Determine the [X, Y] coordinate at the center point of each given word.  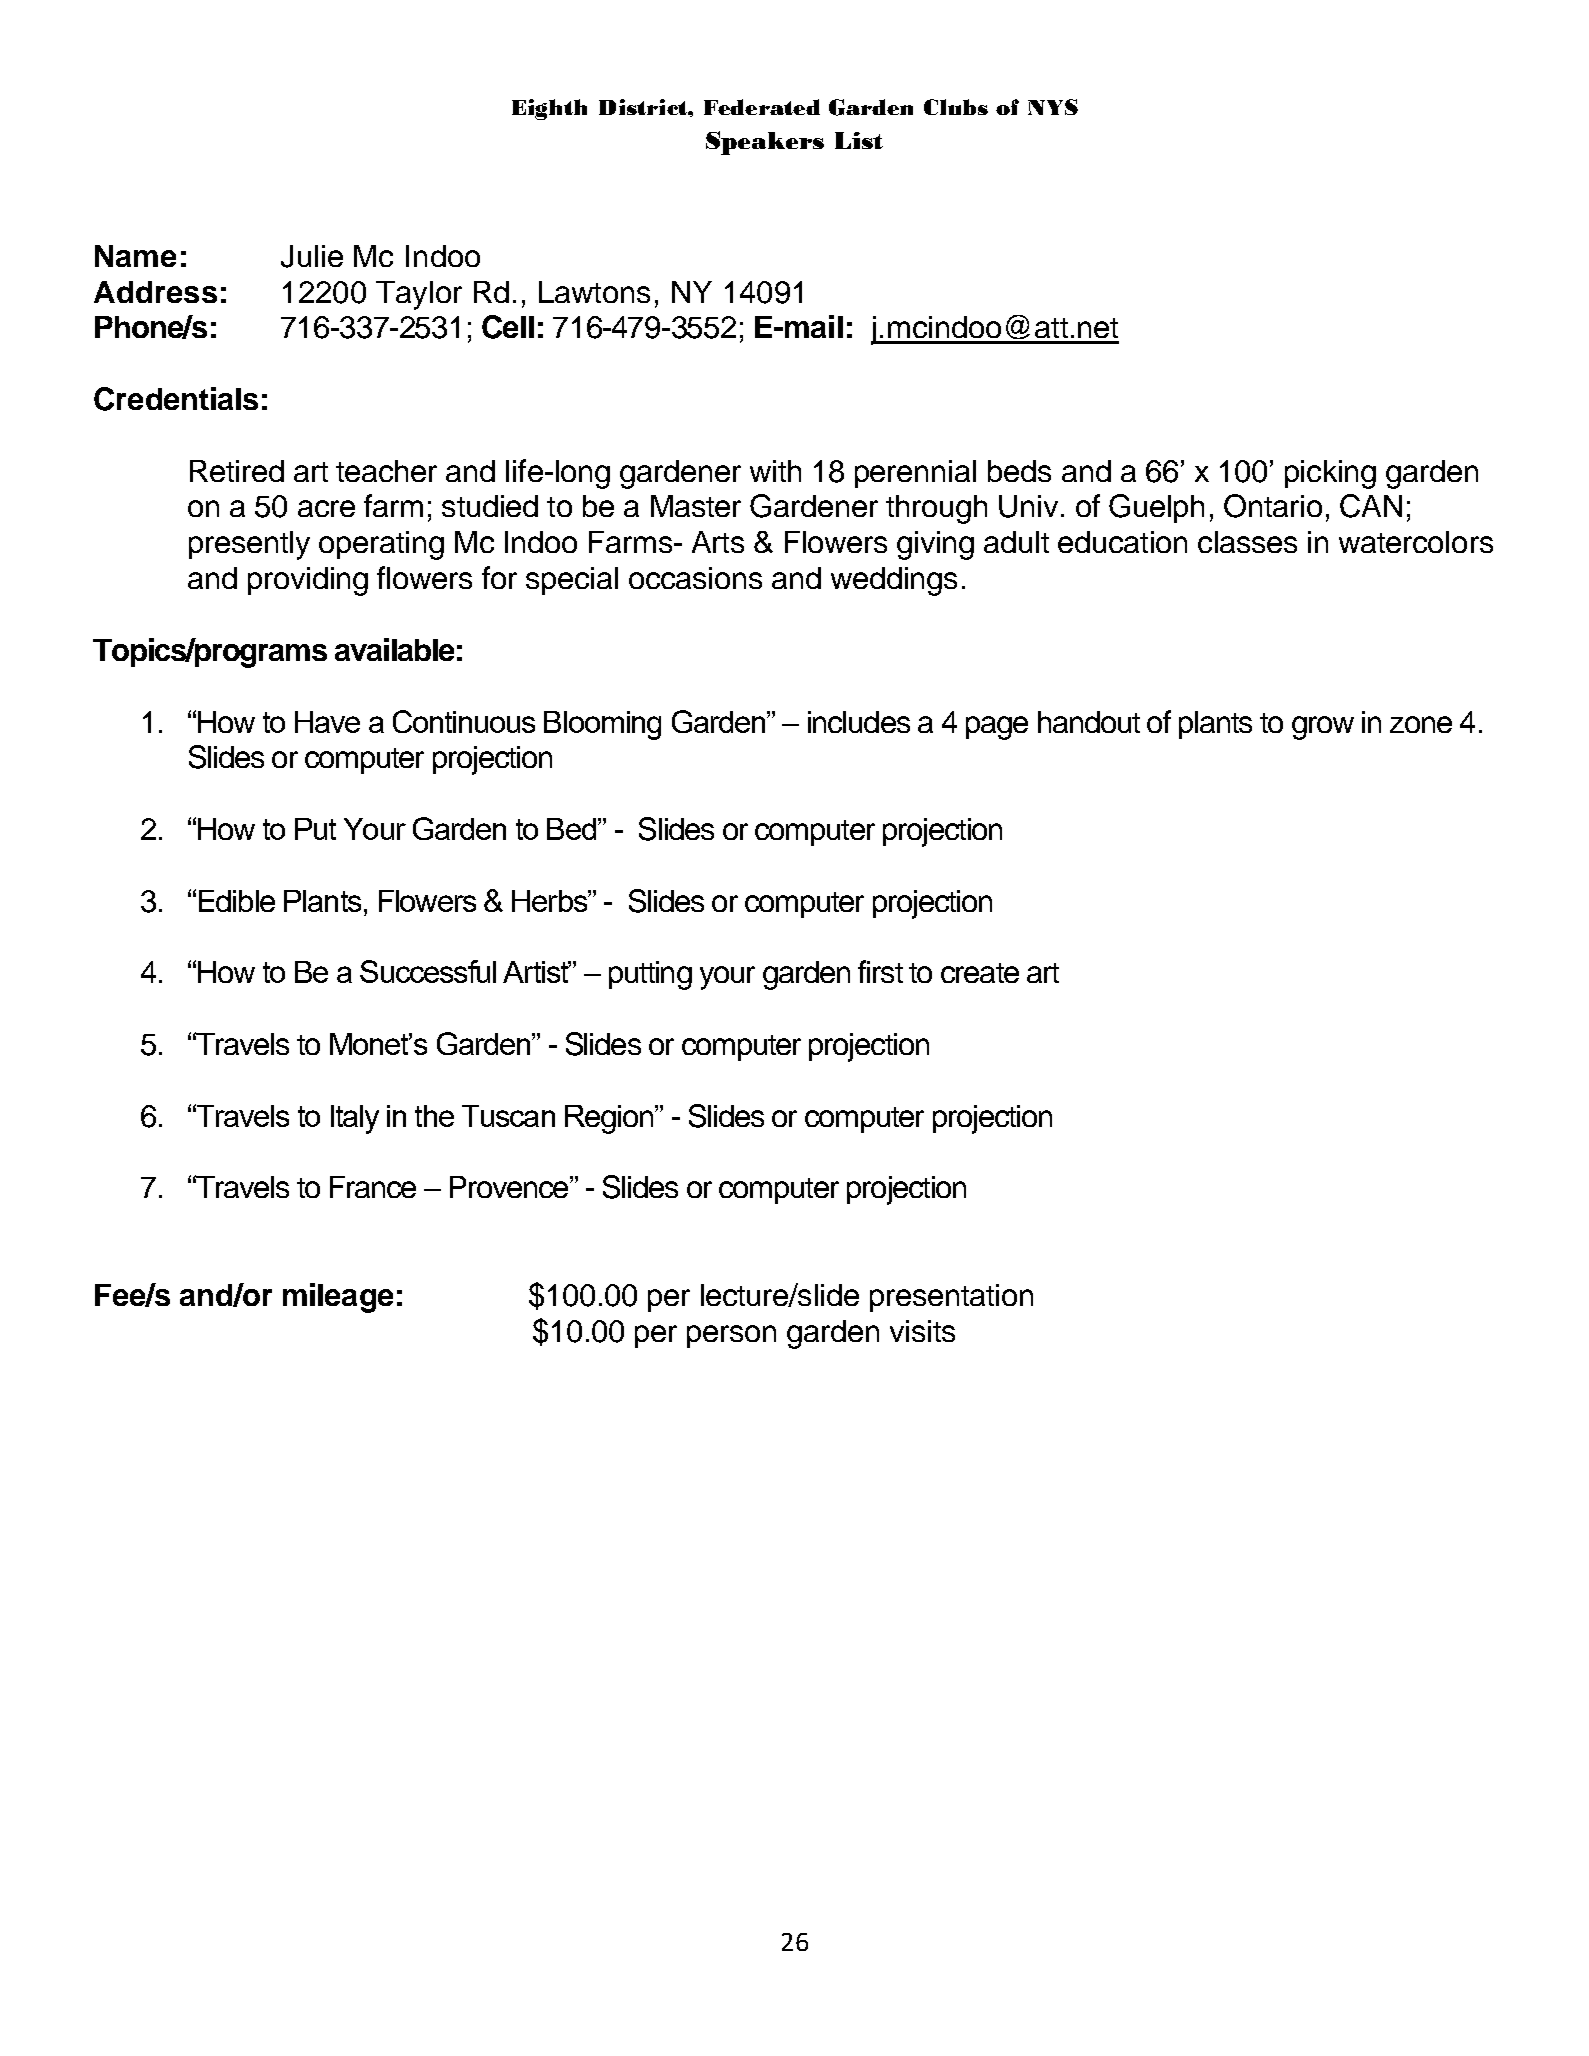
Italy [355, 1119]
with [775, 471]
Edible [237, 901]
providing [308, 581]
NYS [1053, 107]
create [980, 973]
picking [1330, 474]
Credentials [176, 399]
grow [1323, 728]
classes [1247, 542]
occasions [695, 578]
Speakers [765, 143]
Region [610, 1119]
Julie [312, 256]
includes [859, 722]
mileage [338, 1298]
